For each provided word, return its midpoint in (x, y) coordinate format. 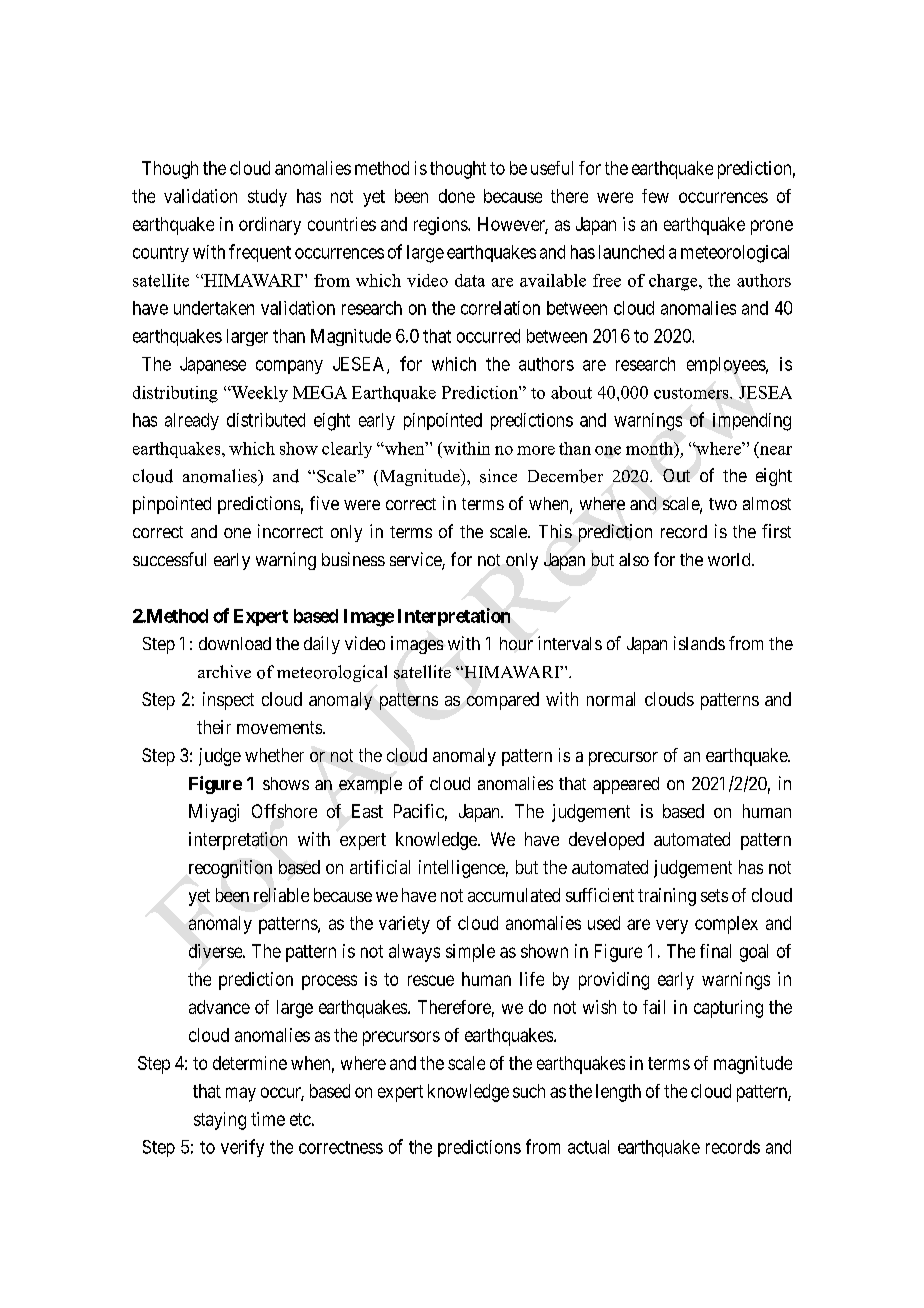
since (498, 476)
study (267, 198)
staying (220, 1121)
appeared (626, 785)
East (367, 811)
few (655, 196)
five (324, 503)
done (457, 196)
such (529, 1091)
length (618, 1093)
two (723, 504)
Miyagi (214, 813)
